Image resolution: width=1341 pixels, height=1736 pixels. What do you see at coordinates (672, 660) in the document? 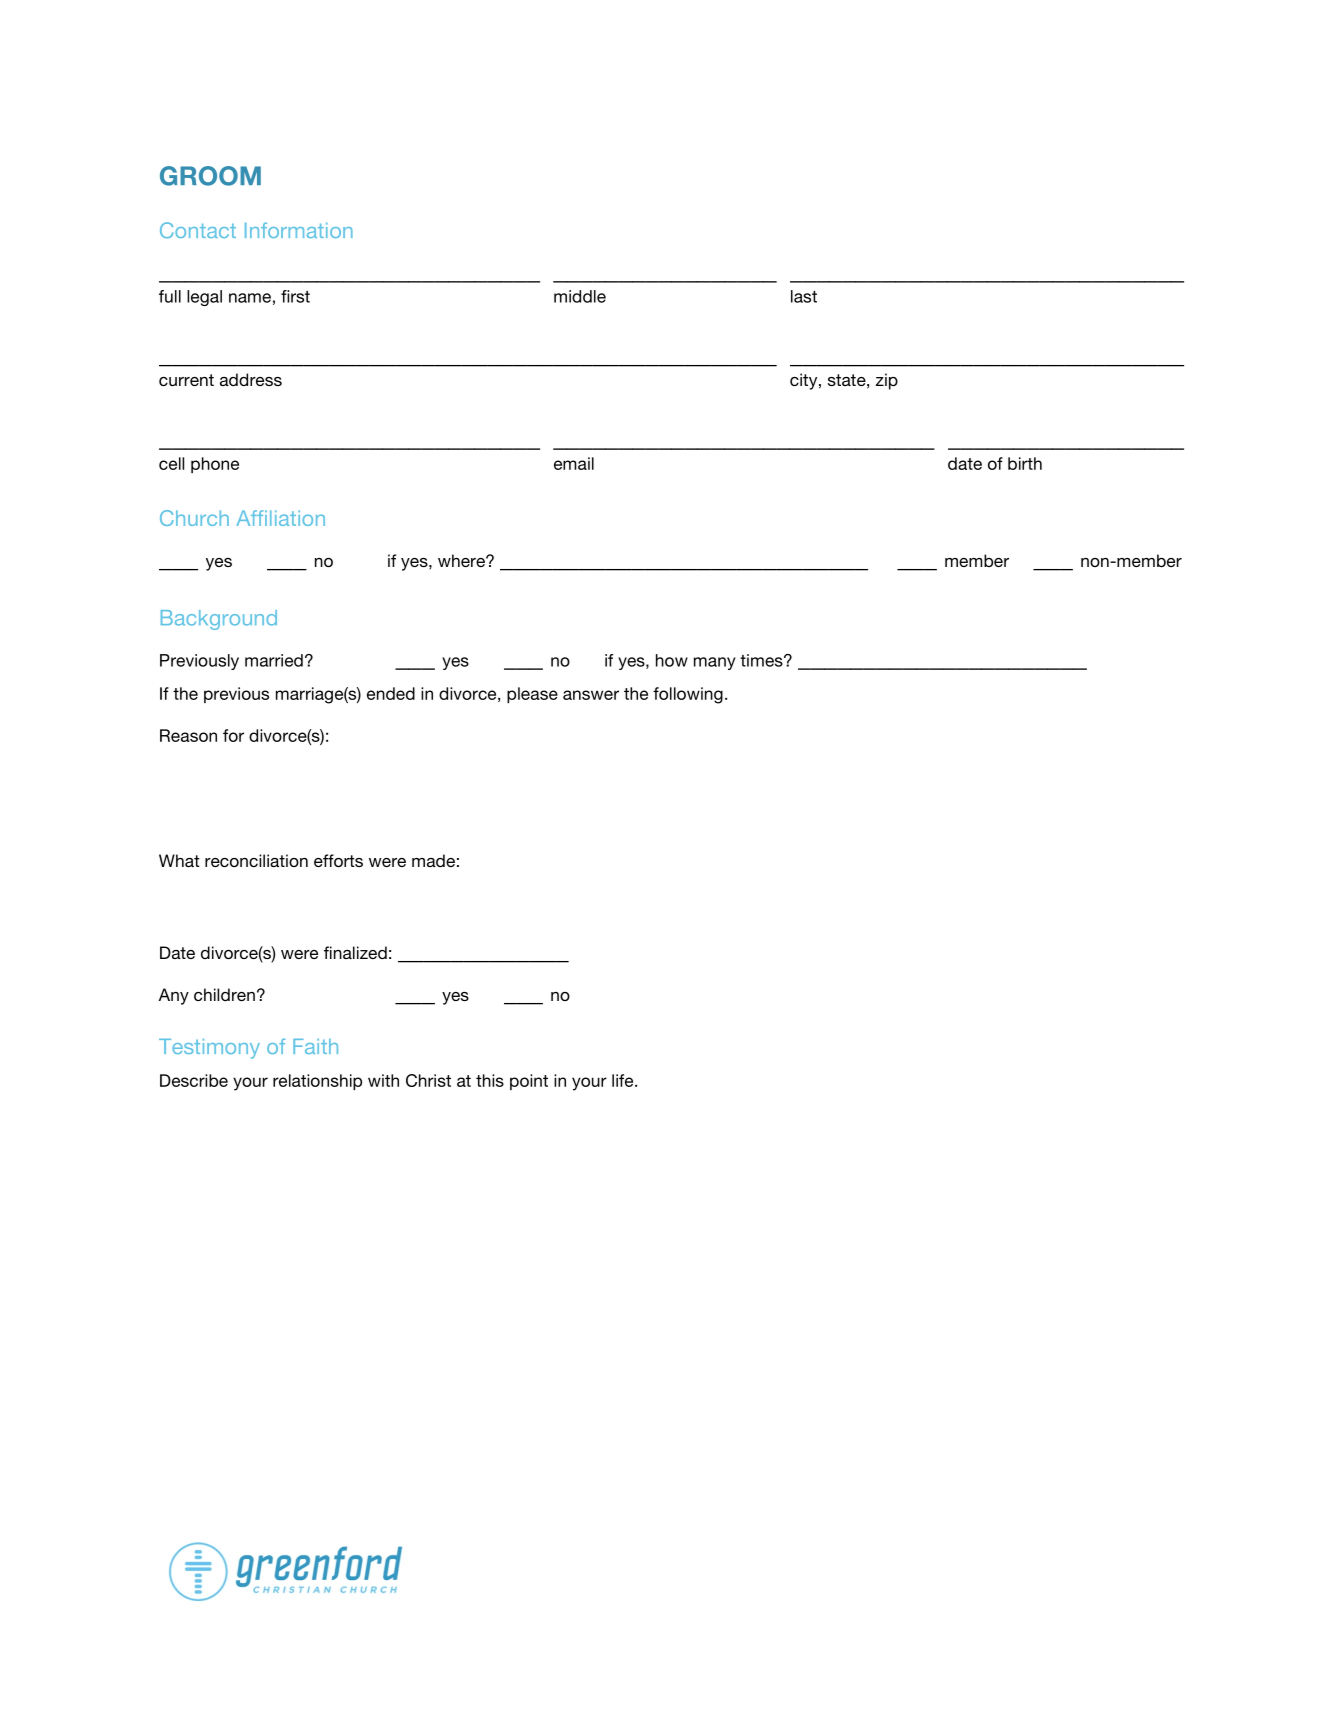
I see `how` at bounding box center [672, 660].
